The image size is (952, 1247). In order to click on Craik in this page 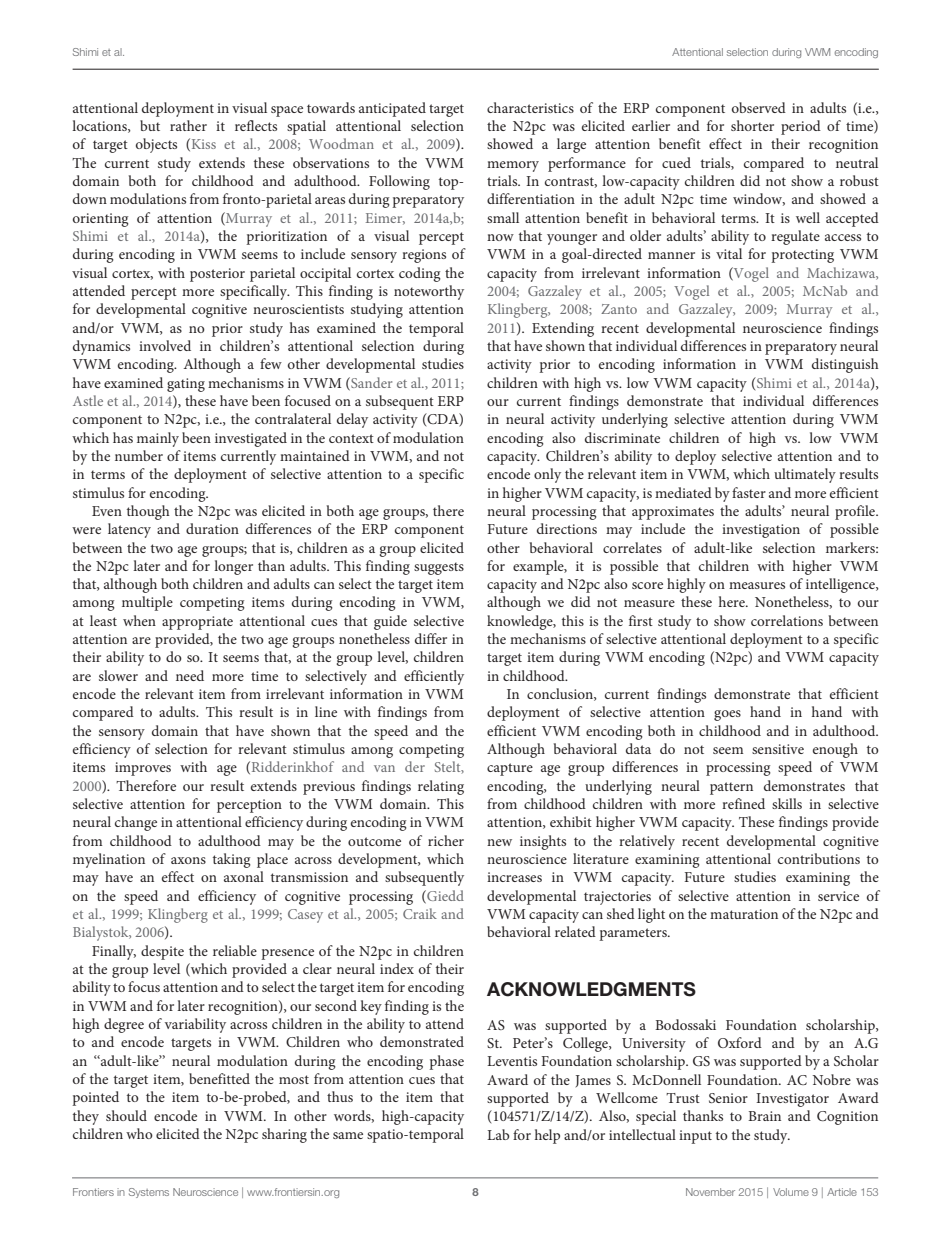, I will do `click(420, 913)`.
